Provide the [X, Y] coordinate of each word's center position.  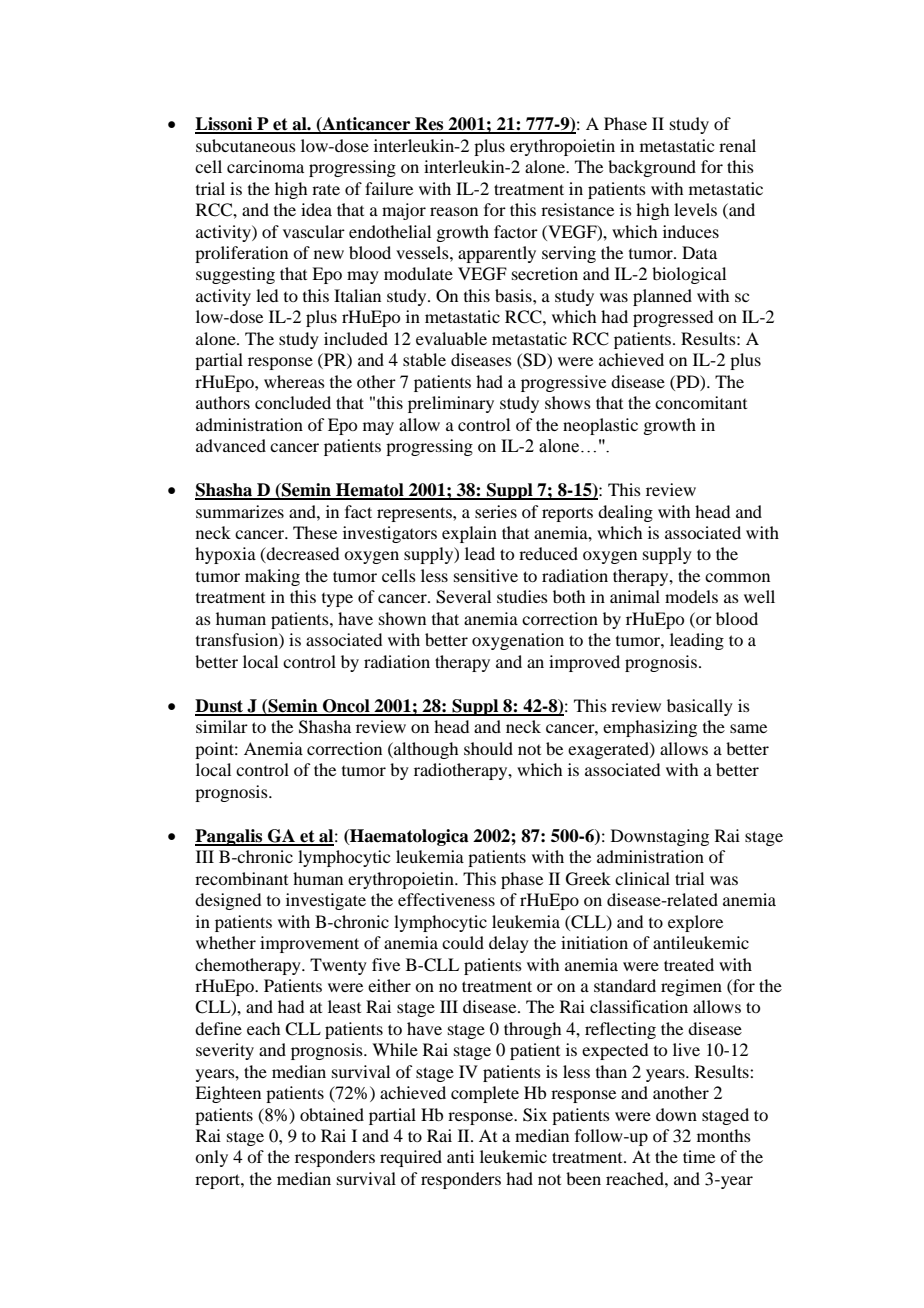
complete [485, 1094]
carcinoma [265, 166]
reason [454, 211]
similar [222, 726]
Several [463, 597]
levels [695, 209]
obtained [332, 1114]
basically [700, 707]
